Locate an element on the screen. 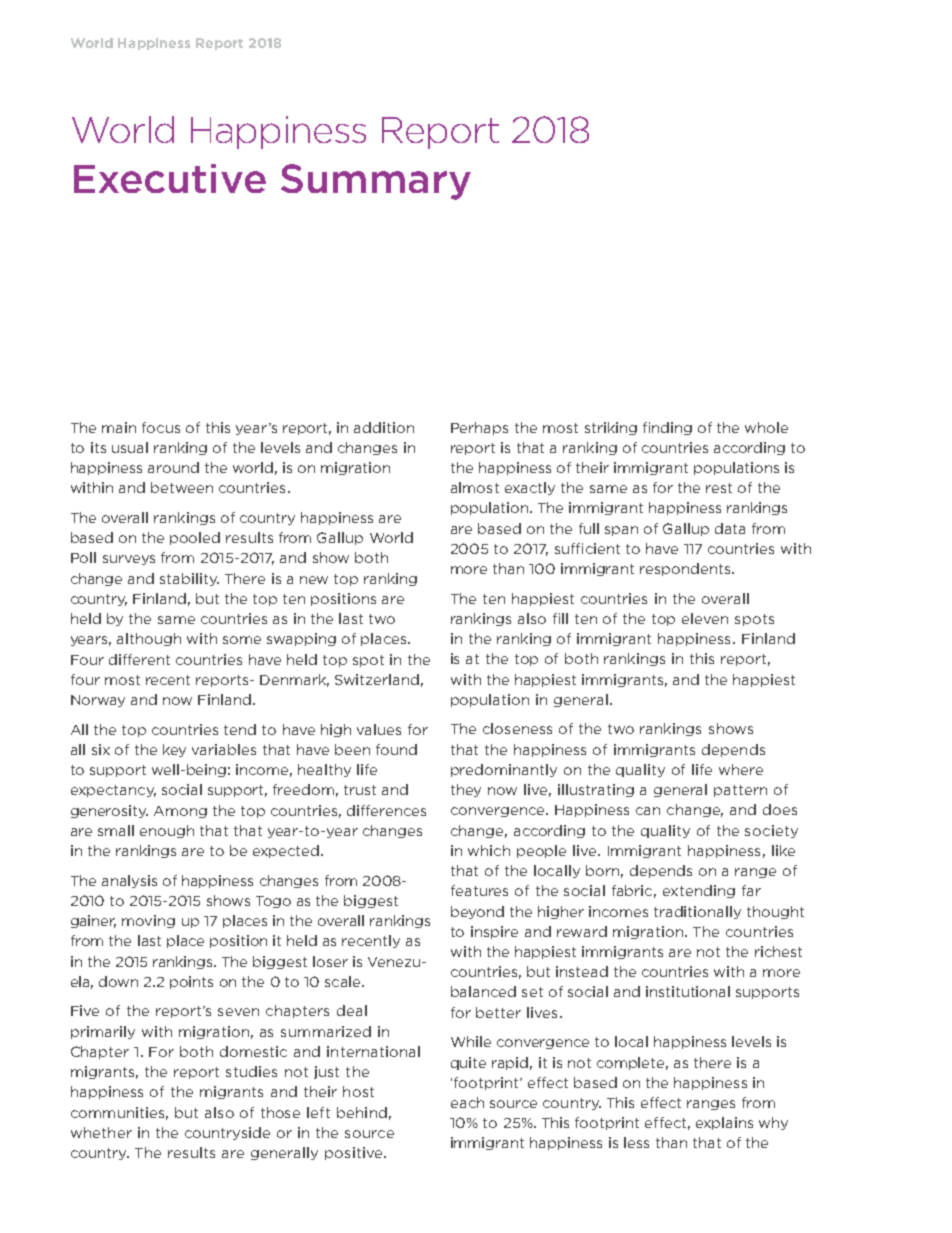 The image size is (952, 1233). Executive is located at coordinates (170, 178).
